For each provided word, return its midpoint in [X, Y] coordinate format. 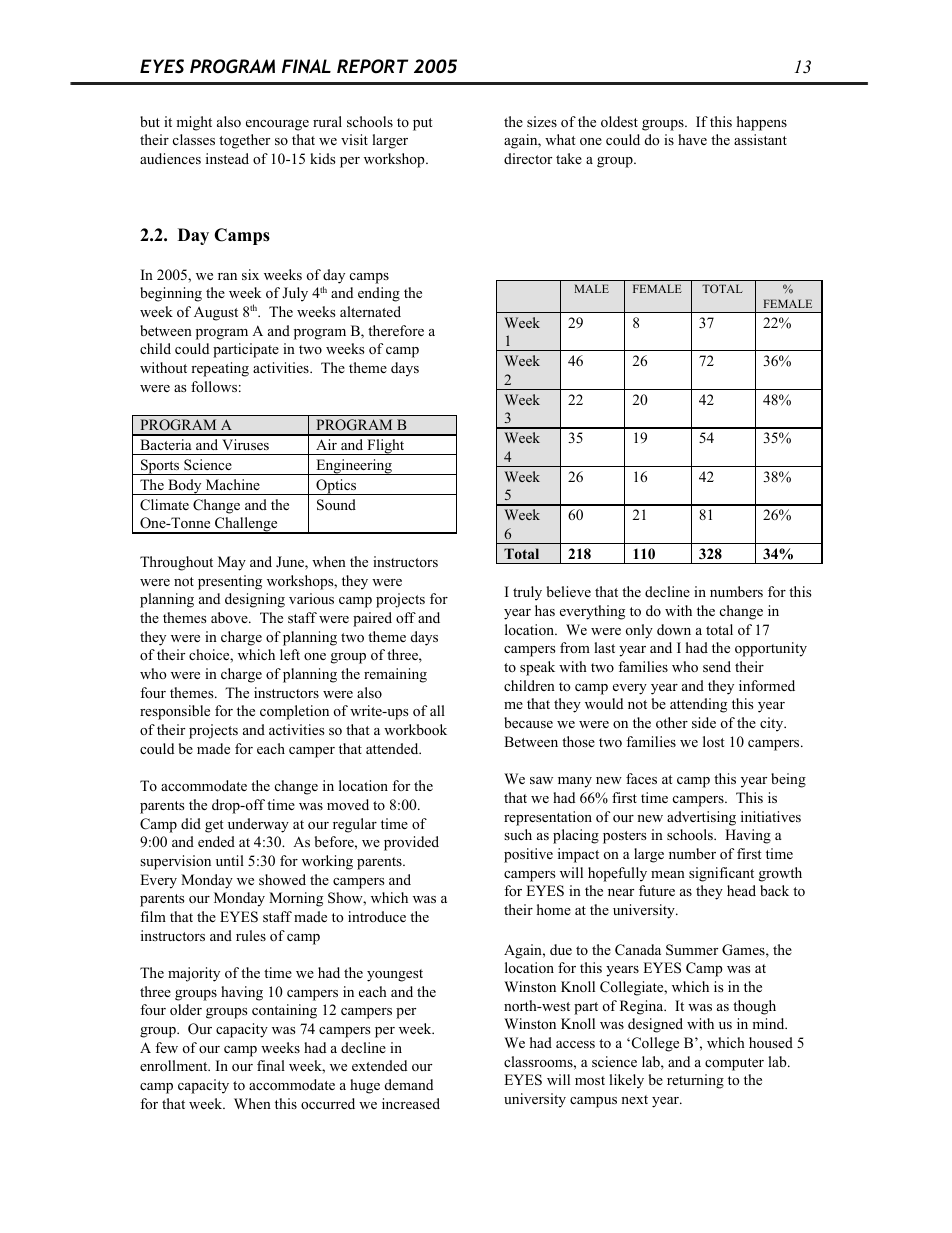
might [194, 123]
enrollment [175, 1066]
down [674, 629]
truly [527, 593]
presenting [230, 582]
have [692, 139]
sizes [542, 121]
